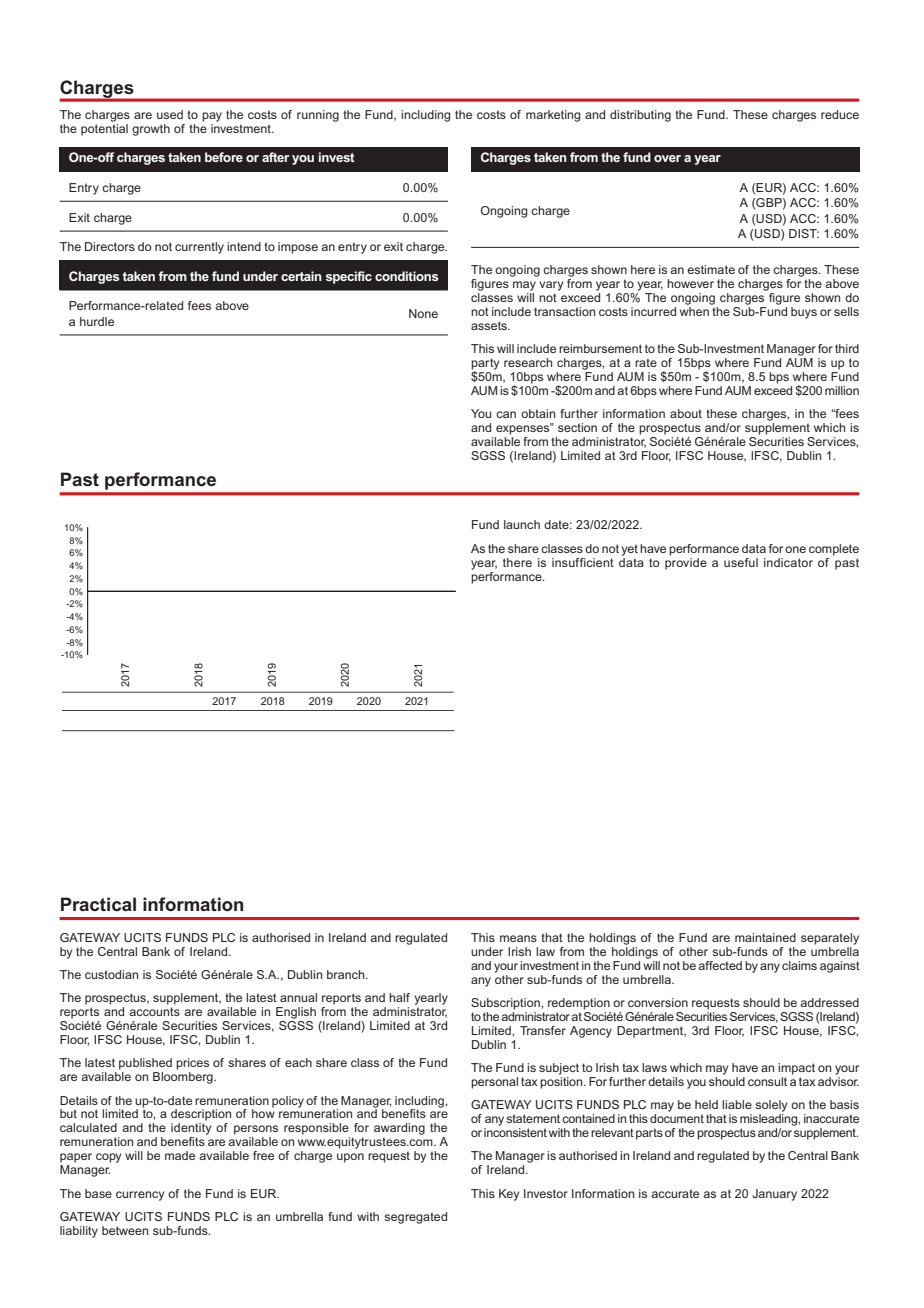 The width and height of the screenshot is (924, 1308). I want to click on launch, so click(522, 524).
